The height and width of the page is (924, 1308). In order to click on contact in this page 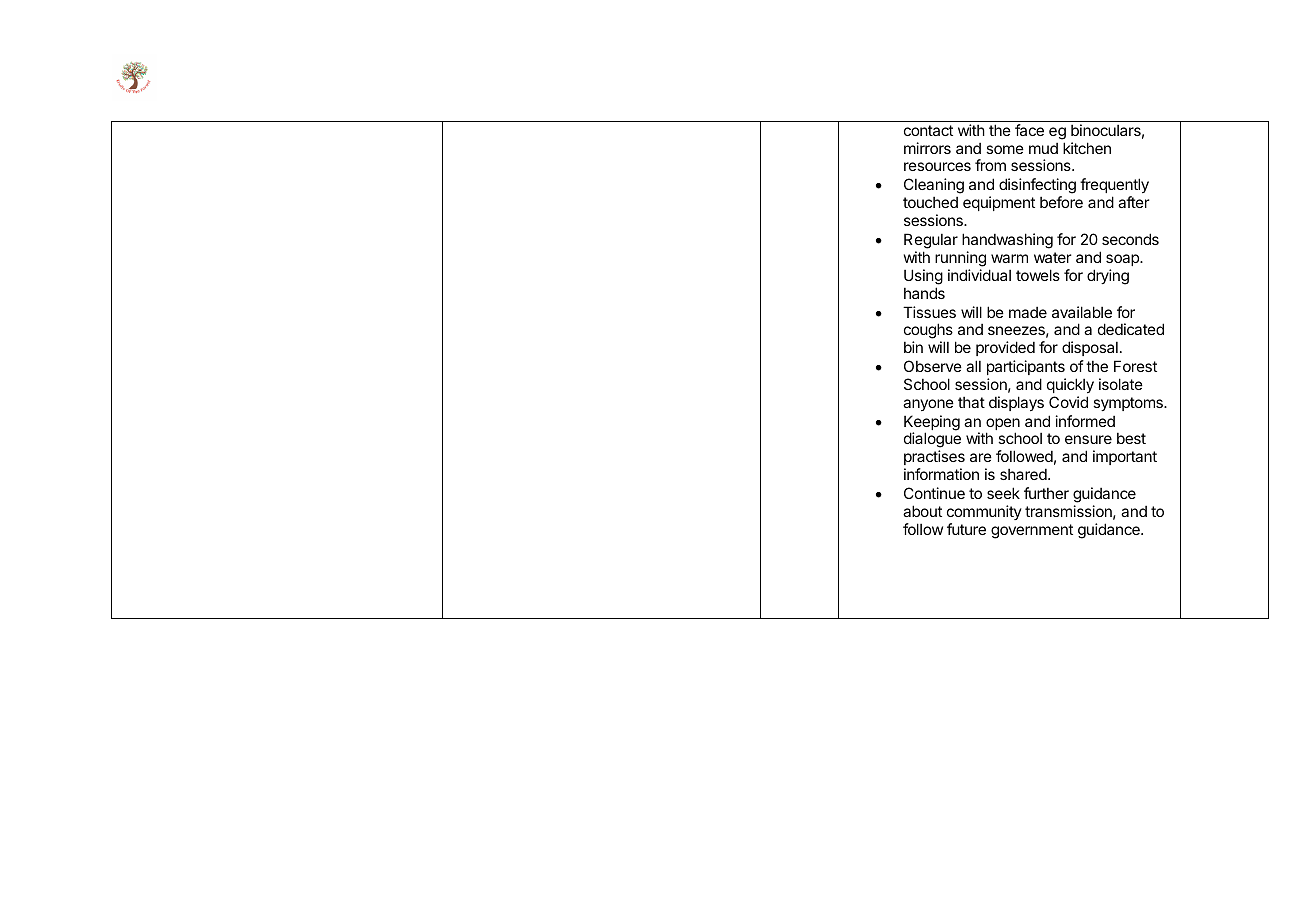, I will do `click(928, 130)`.
